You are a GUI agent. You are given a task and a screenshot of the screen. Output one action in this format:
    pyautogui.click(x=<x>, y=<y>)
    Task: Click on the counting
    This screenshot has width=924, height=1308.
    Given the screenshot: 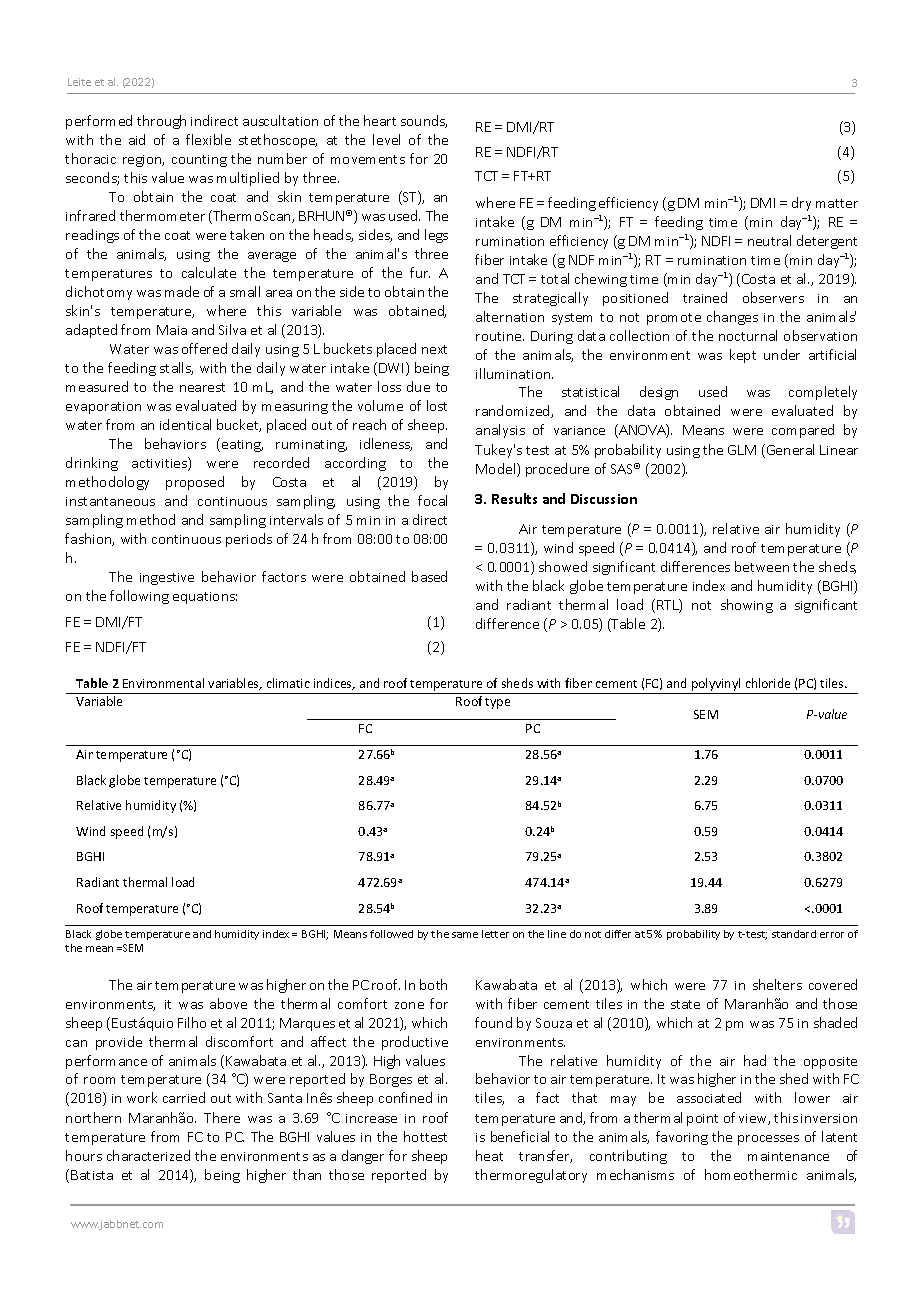 What is the action you would take?
    pyautogui.click(x=199, y=161)
